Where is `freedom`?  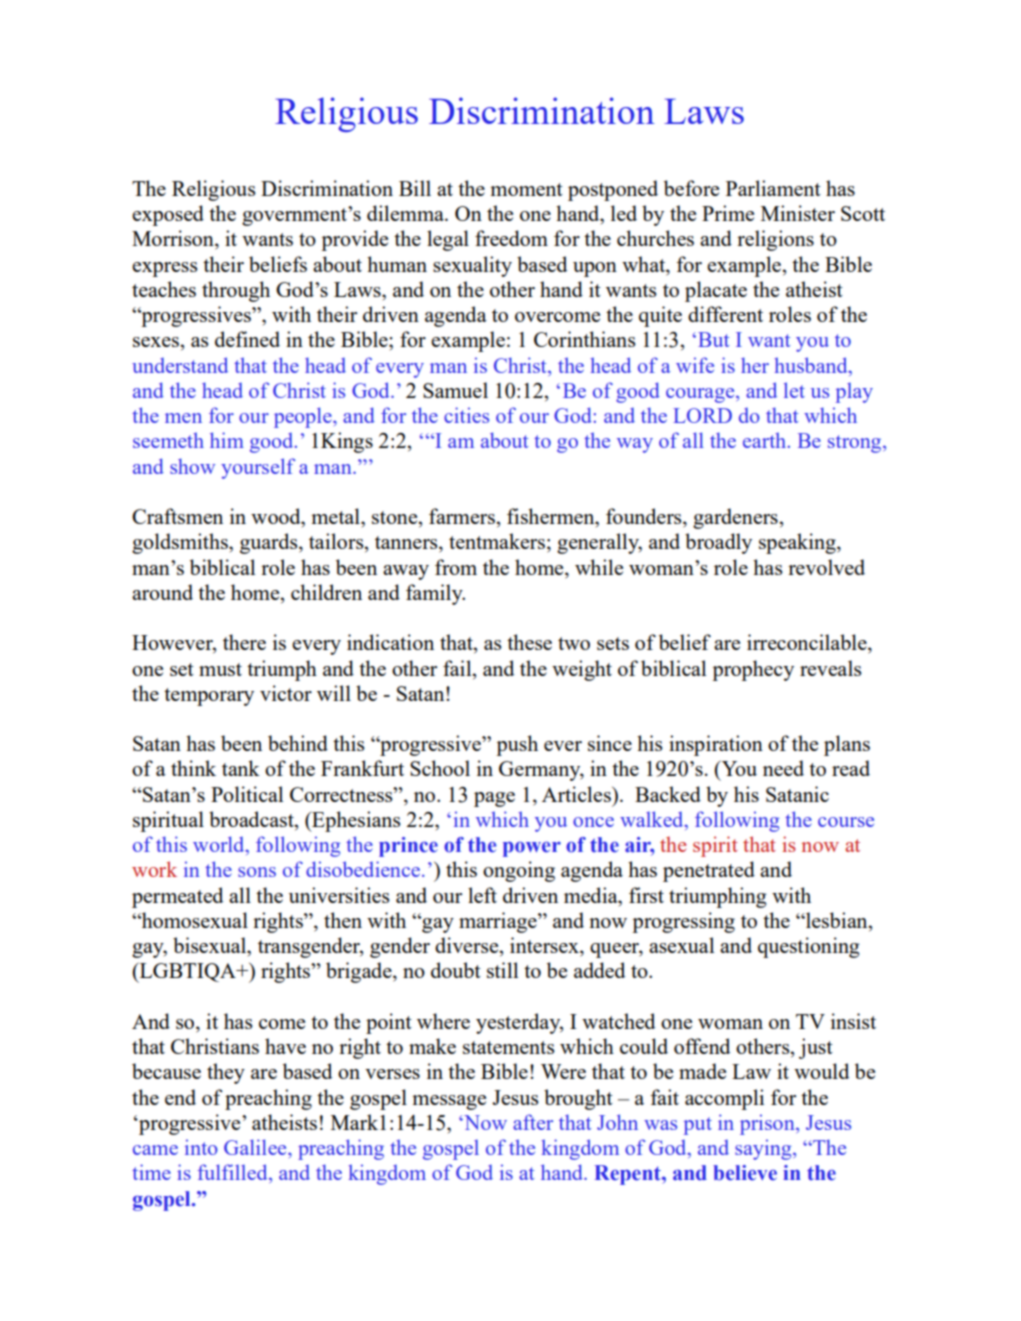
freedom is located at coordinates (511, 238).
